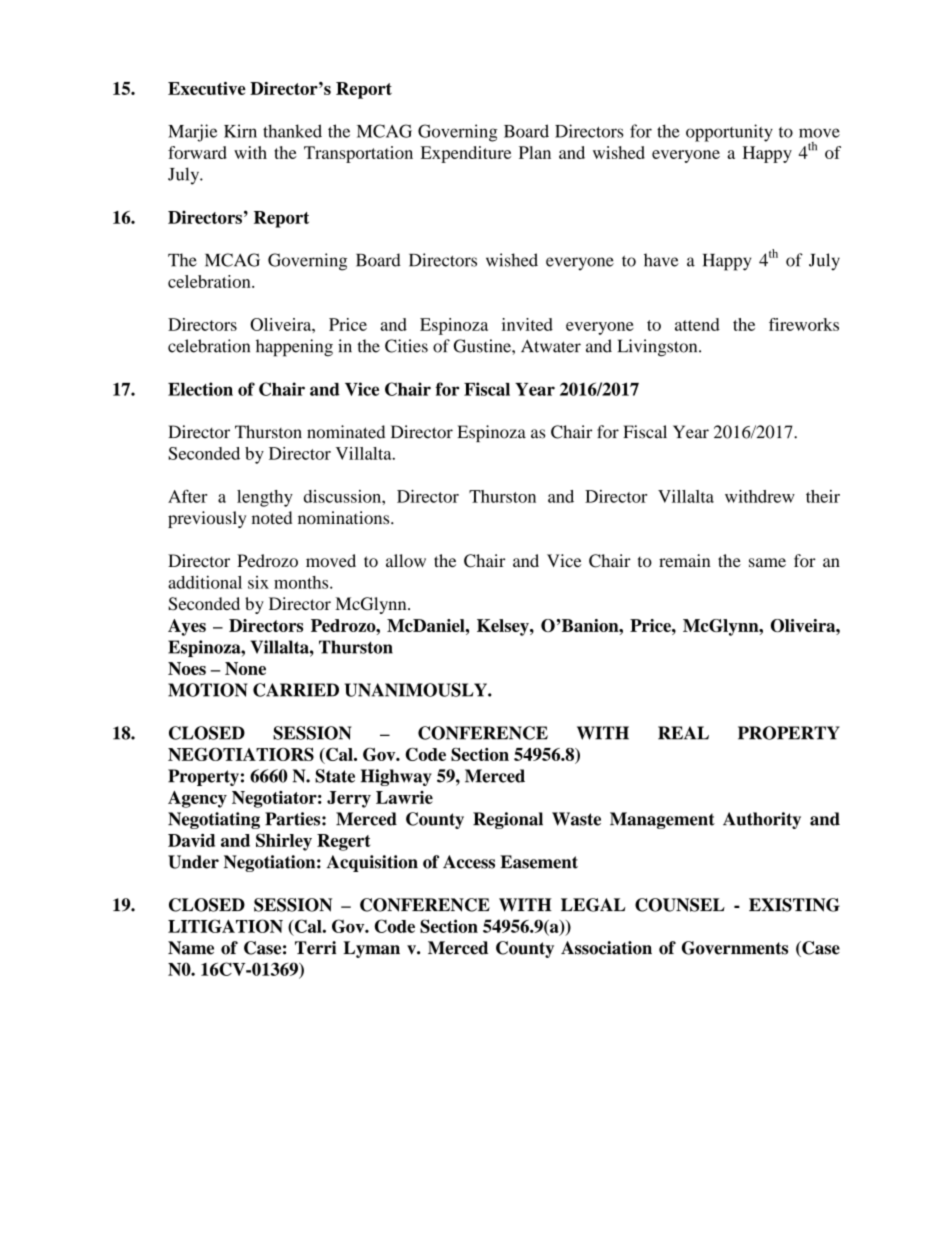  I want to click on UNANIMOUSLY, so click(417, 690).
